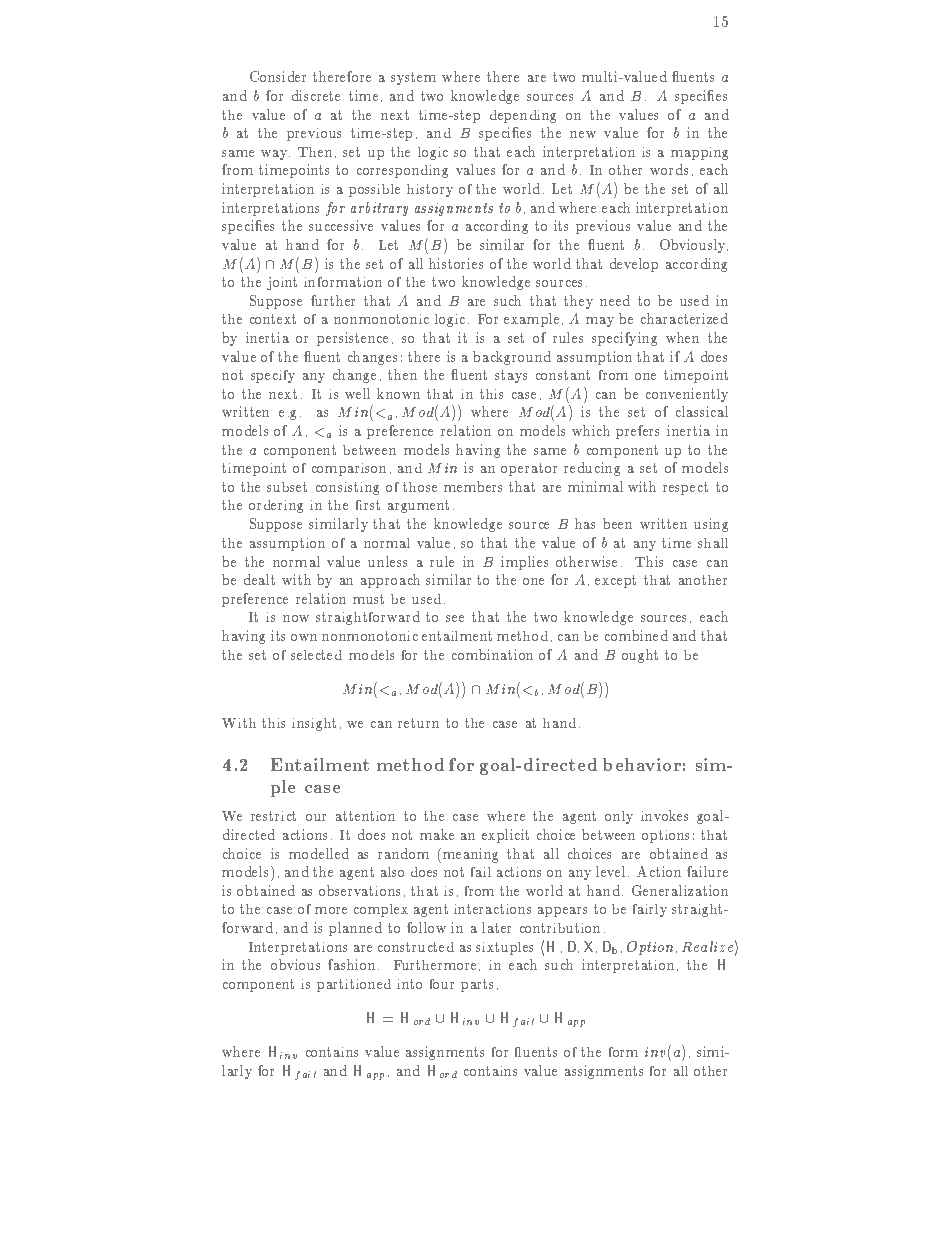  I want to click on return, so click(418, 723).
